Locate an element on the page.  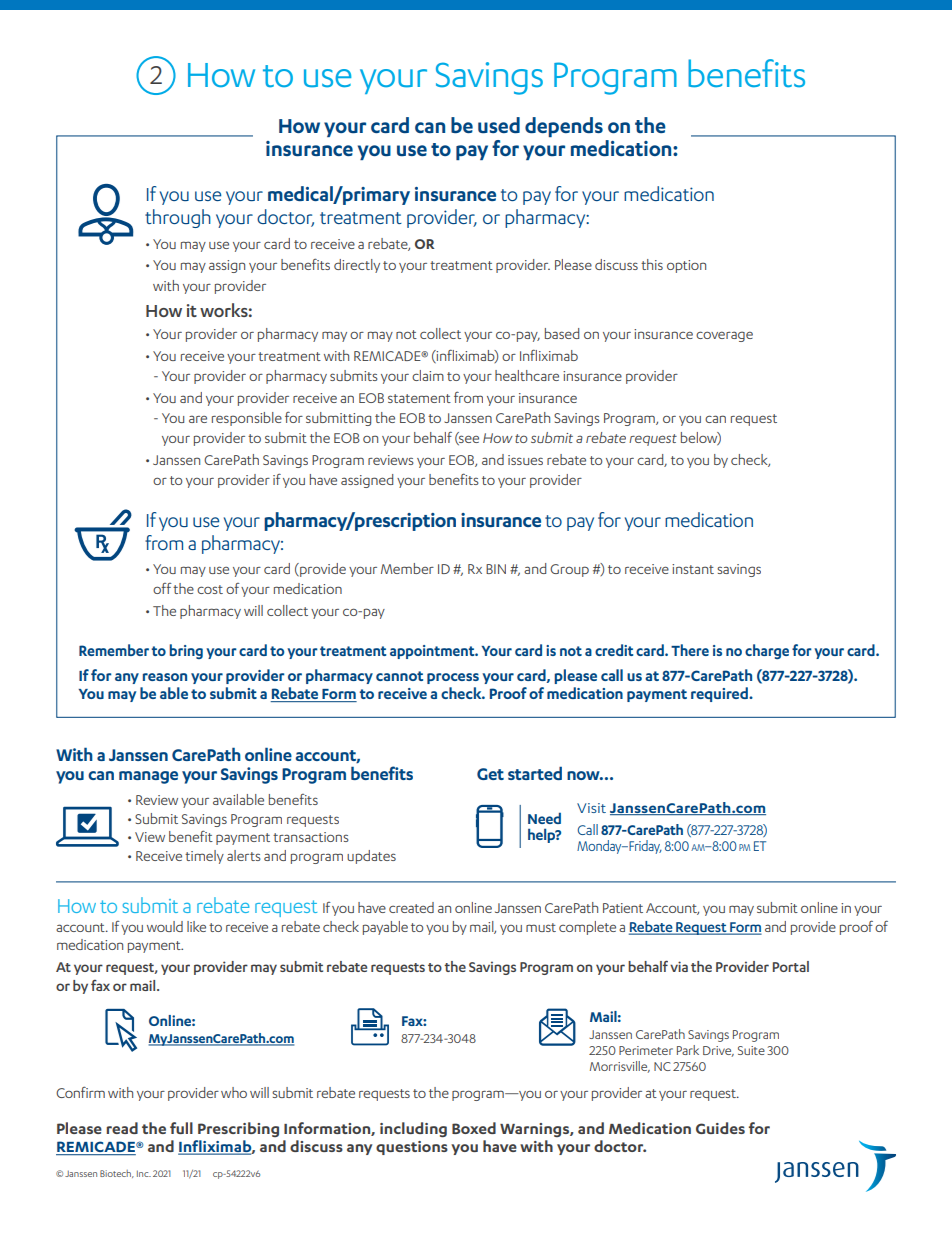
There is located at coordinates (690, 650).
